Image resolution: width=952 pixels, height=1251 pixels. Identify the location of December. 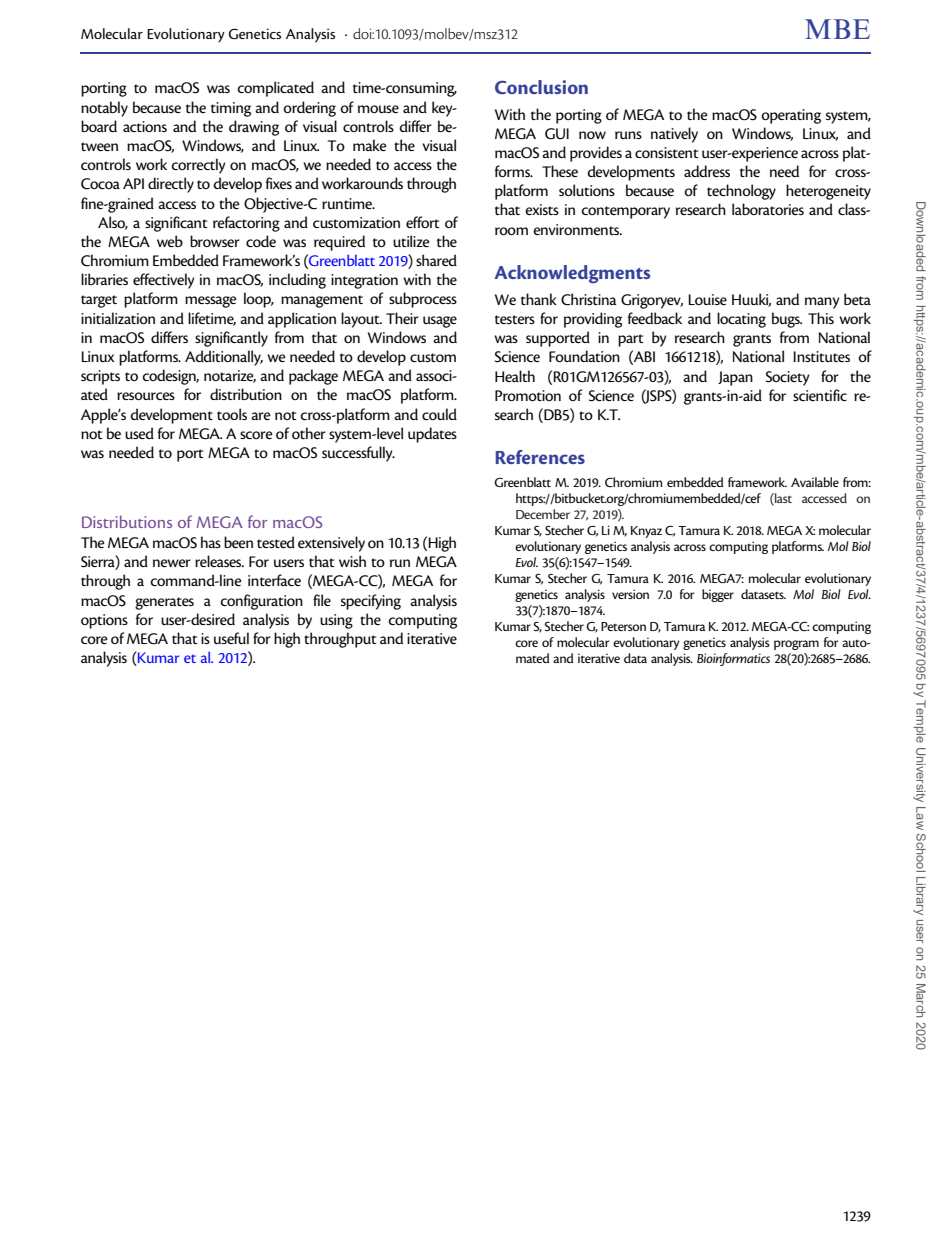
(543, 514).
